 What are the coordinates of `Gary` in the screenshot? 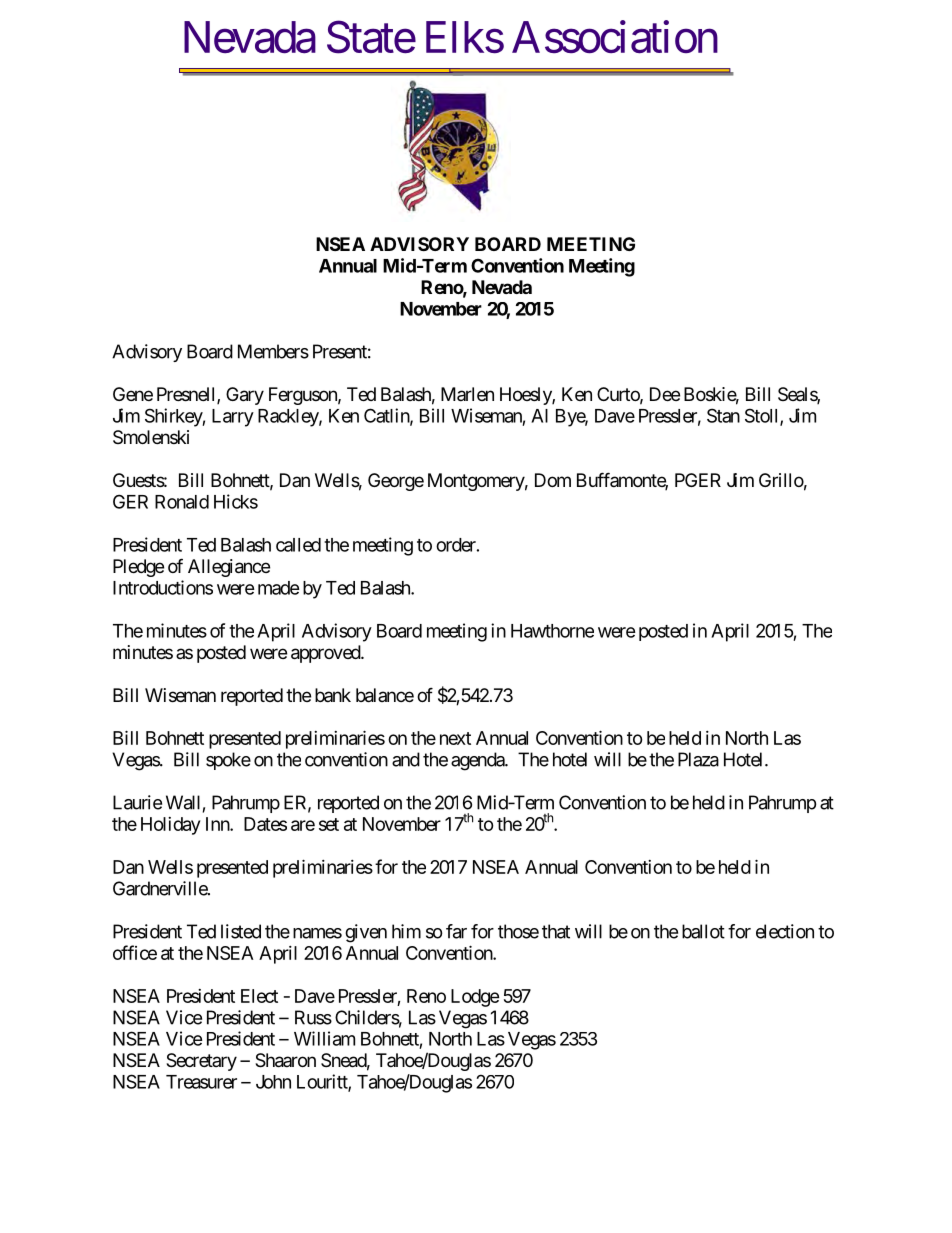 It's located at (245, 396).
